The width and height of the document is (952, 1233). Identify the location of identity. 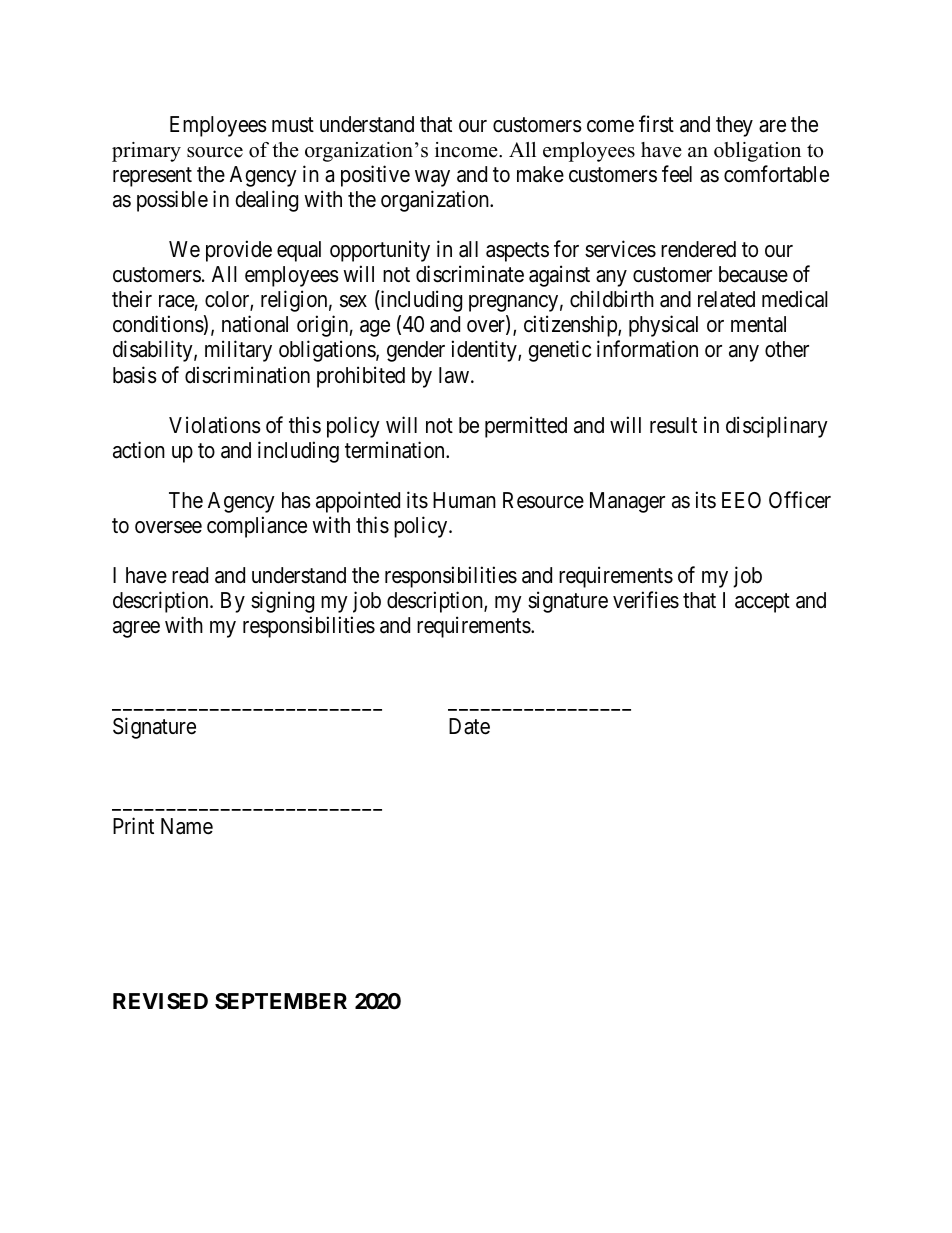
(485, 351).
